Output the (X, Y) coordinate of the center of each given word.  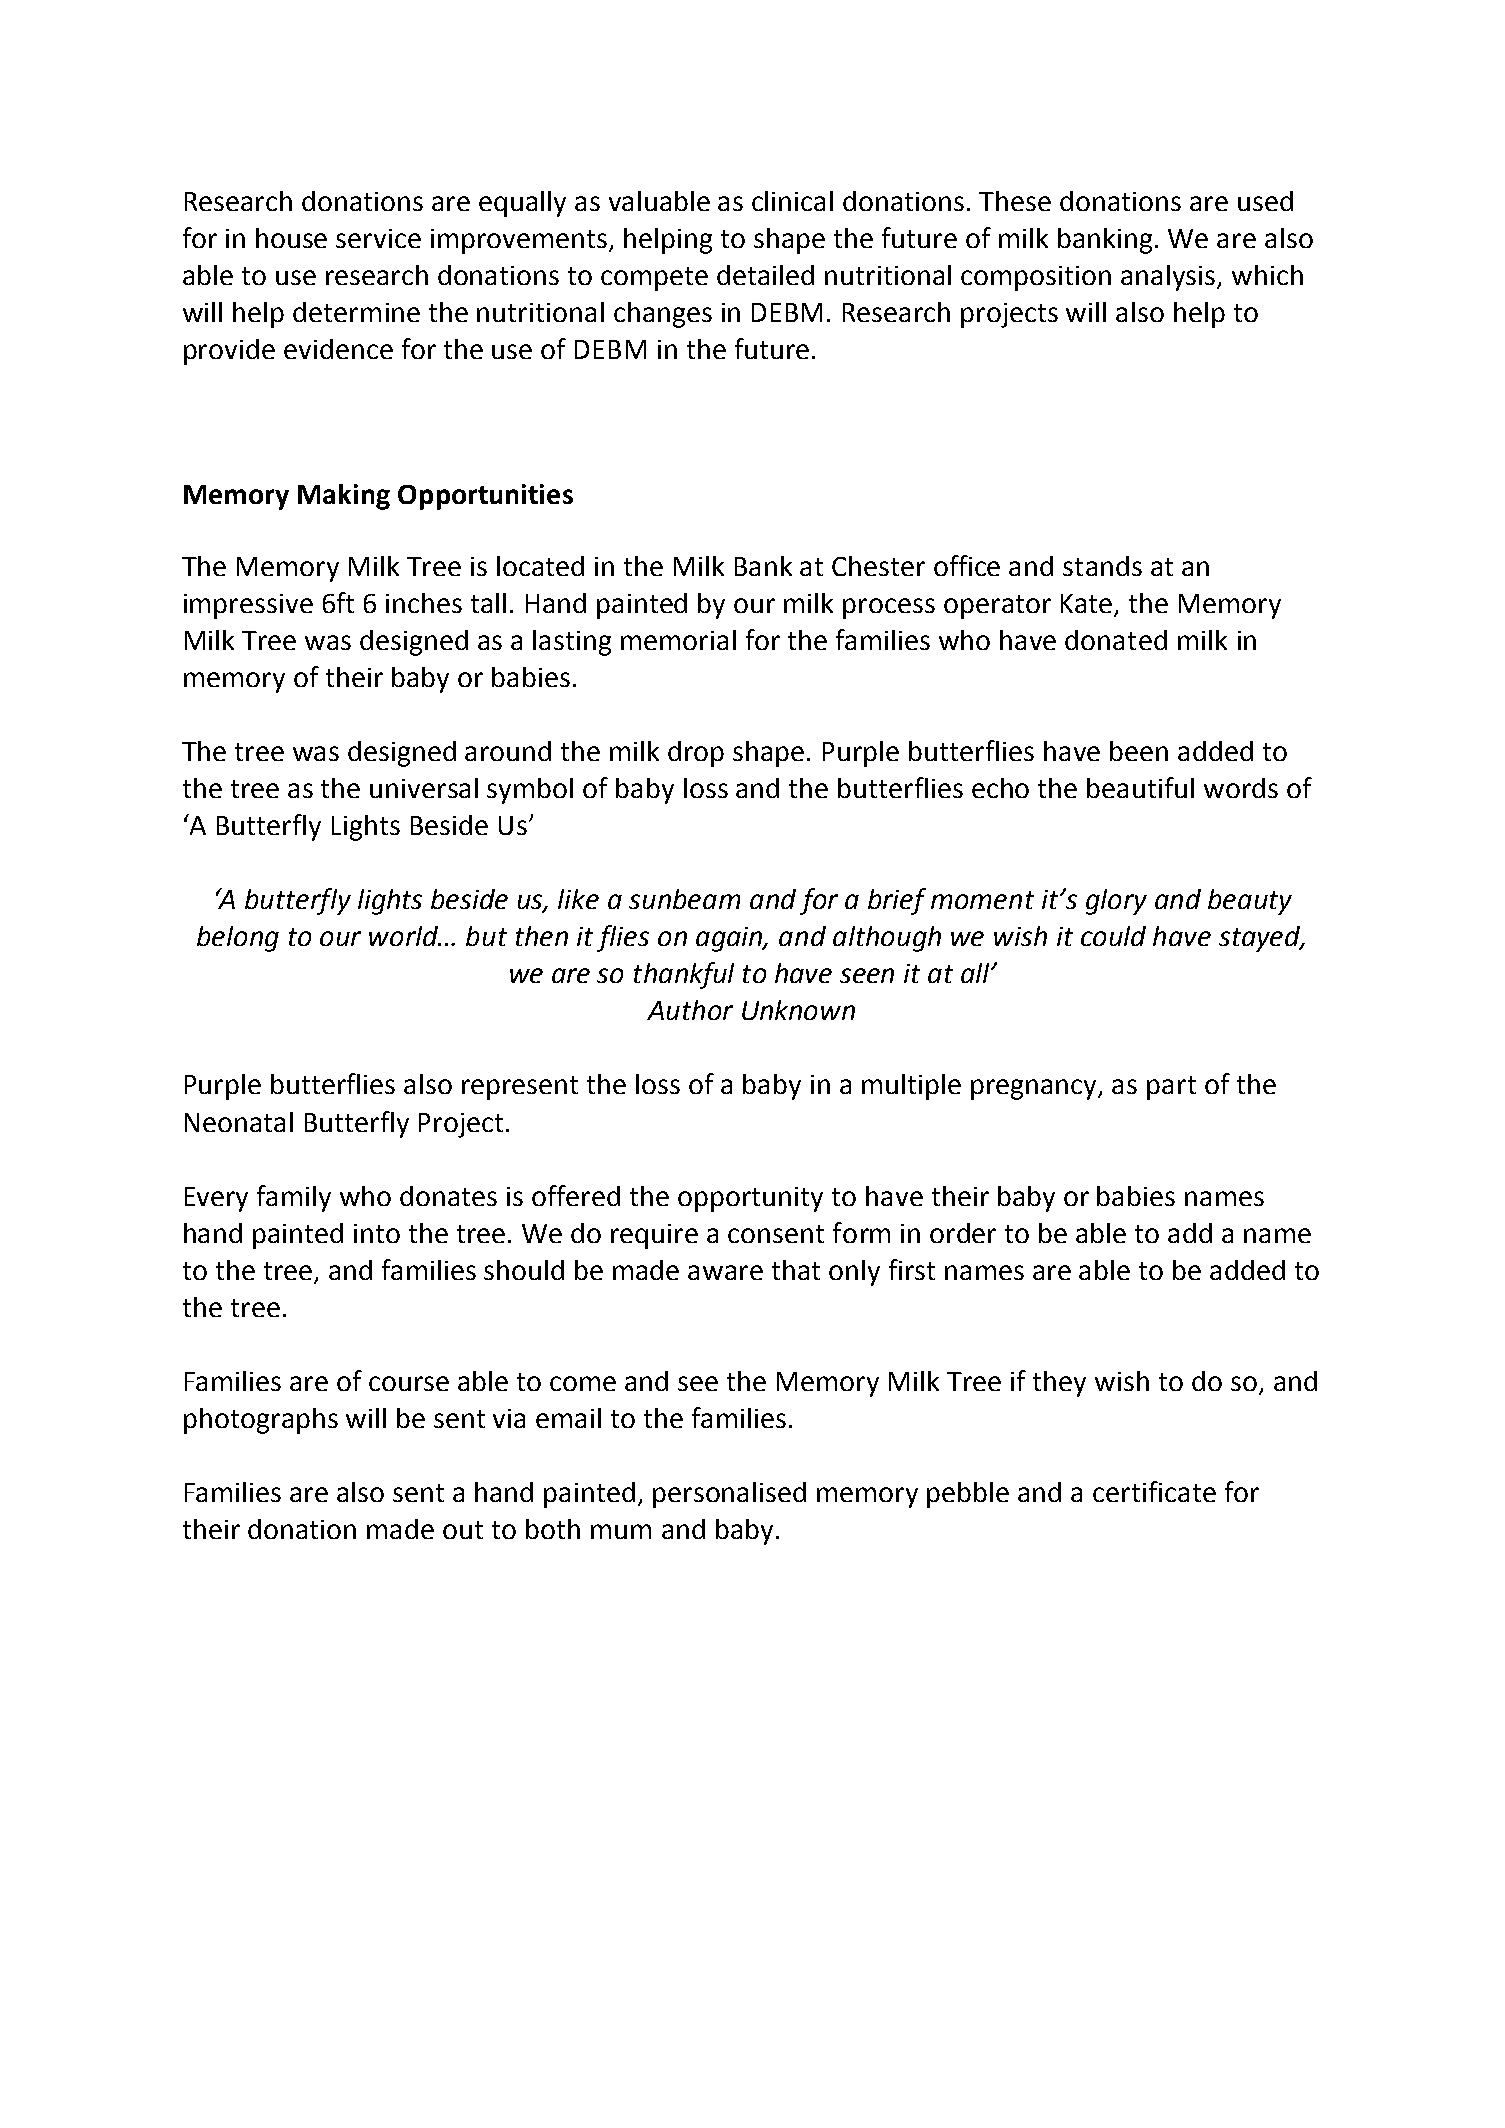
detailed (765, 275)
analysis (1169, 278)
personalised (729, 1495)
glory (1116, 902)
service (378, 238)
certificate (1154, 1491)
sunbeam (684, 899)
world (405, 936)
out (463, 1530)
